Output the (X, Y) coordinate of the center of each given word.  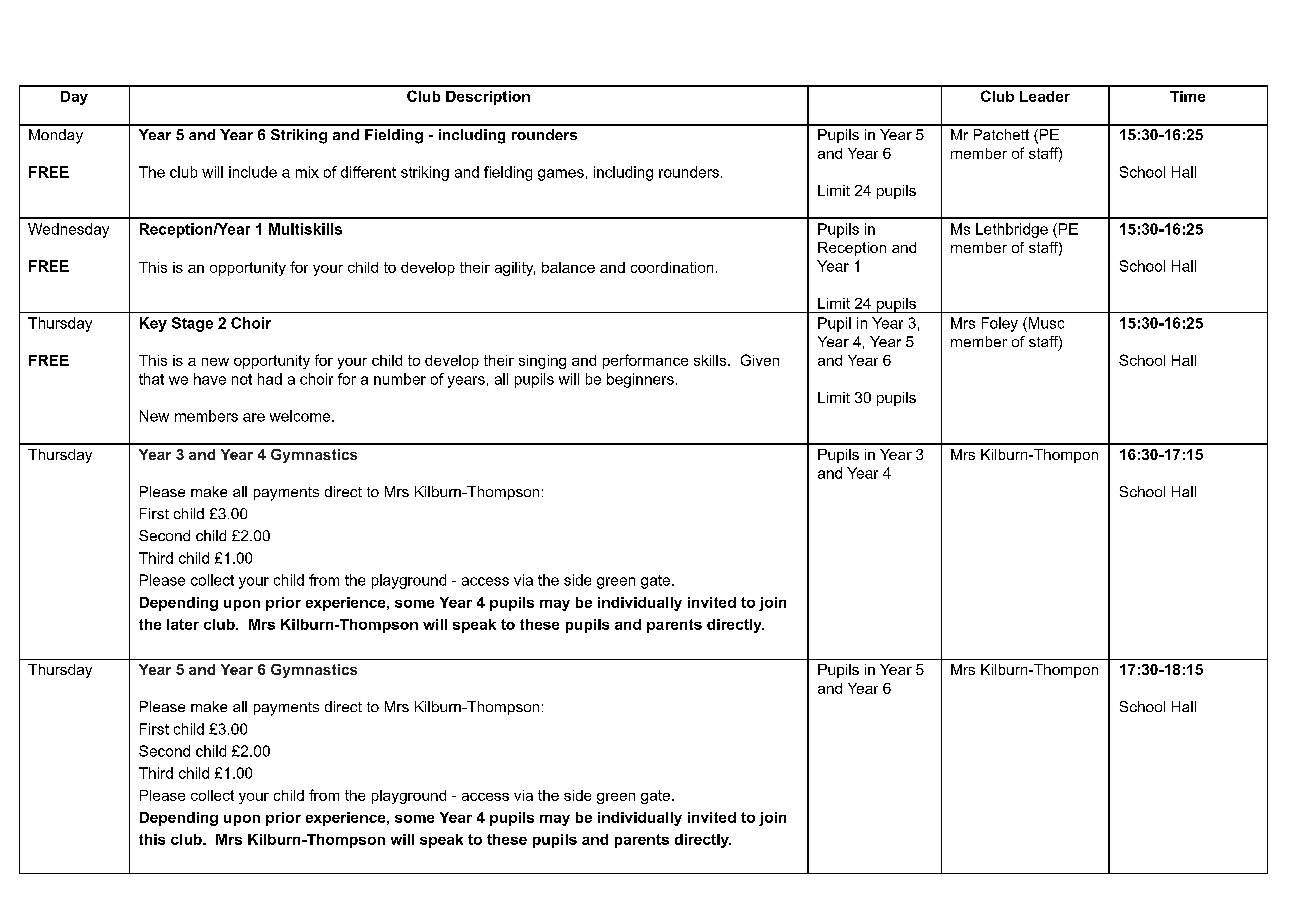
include (253, 172)
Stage (192, 324)
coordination (672, 267)
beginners (640, 380)
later (183, 624)
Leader (1045, 96)
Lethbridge (1012, 230)
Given (760, 360)
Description (488, 98)
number (400, 379)
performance (645, 361)
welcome (301, 416)
